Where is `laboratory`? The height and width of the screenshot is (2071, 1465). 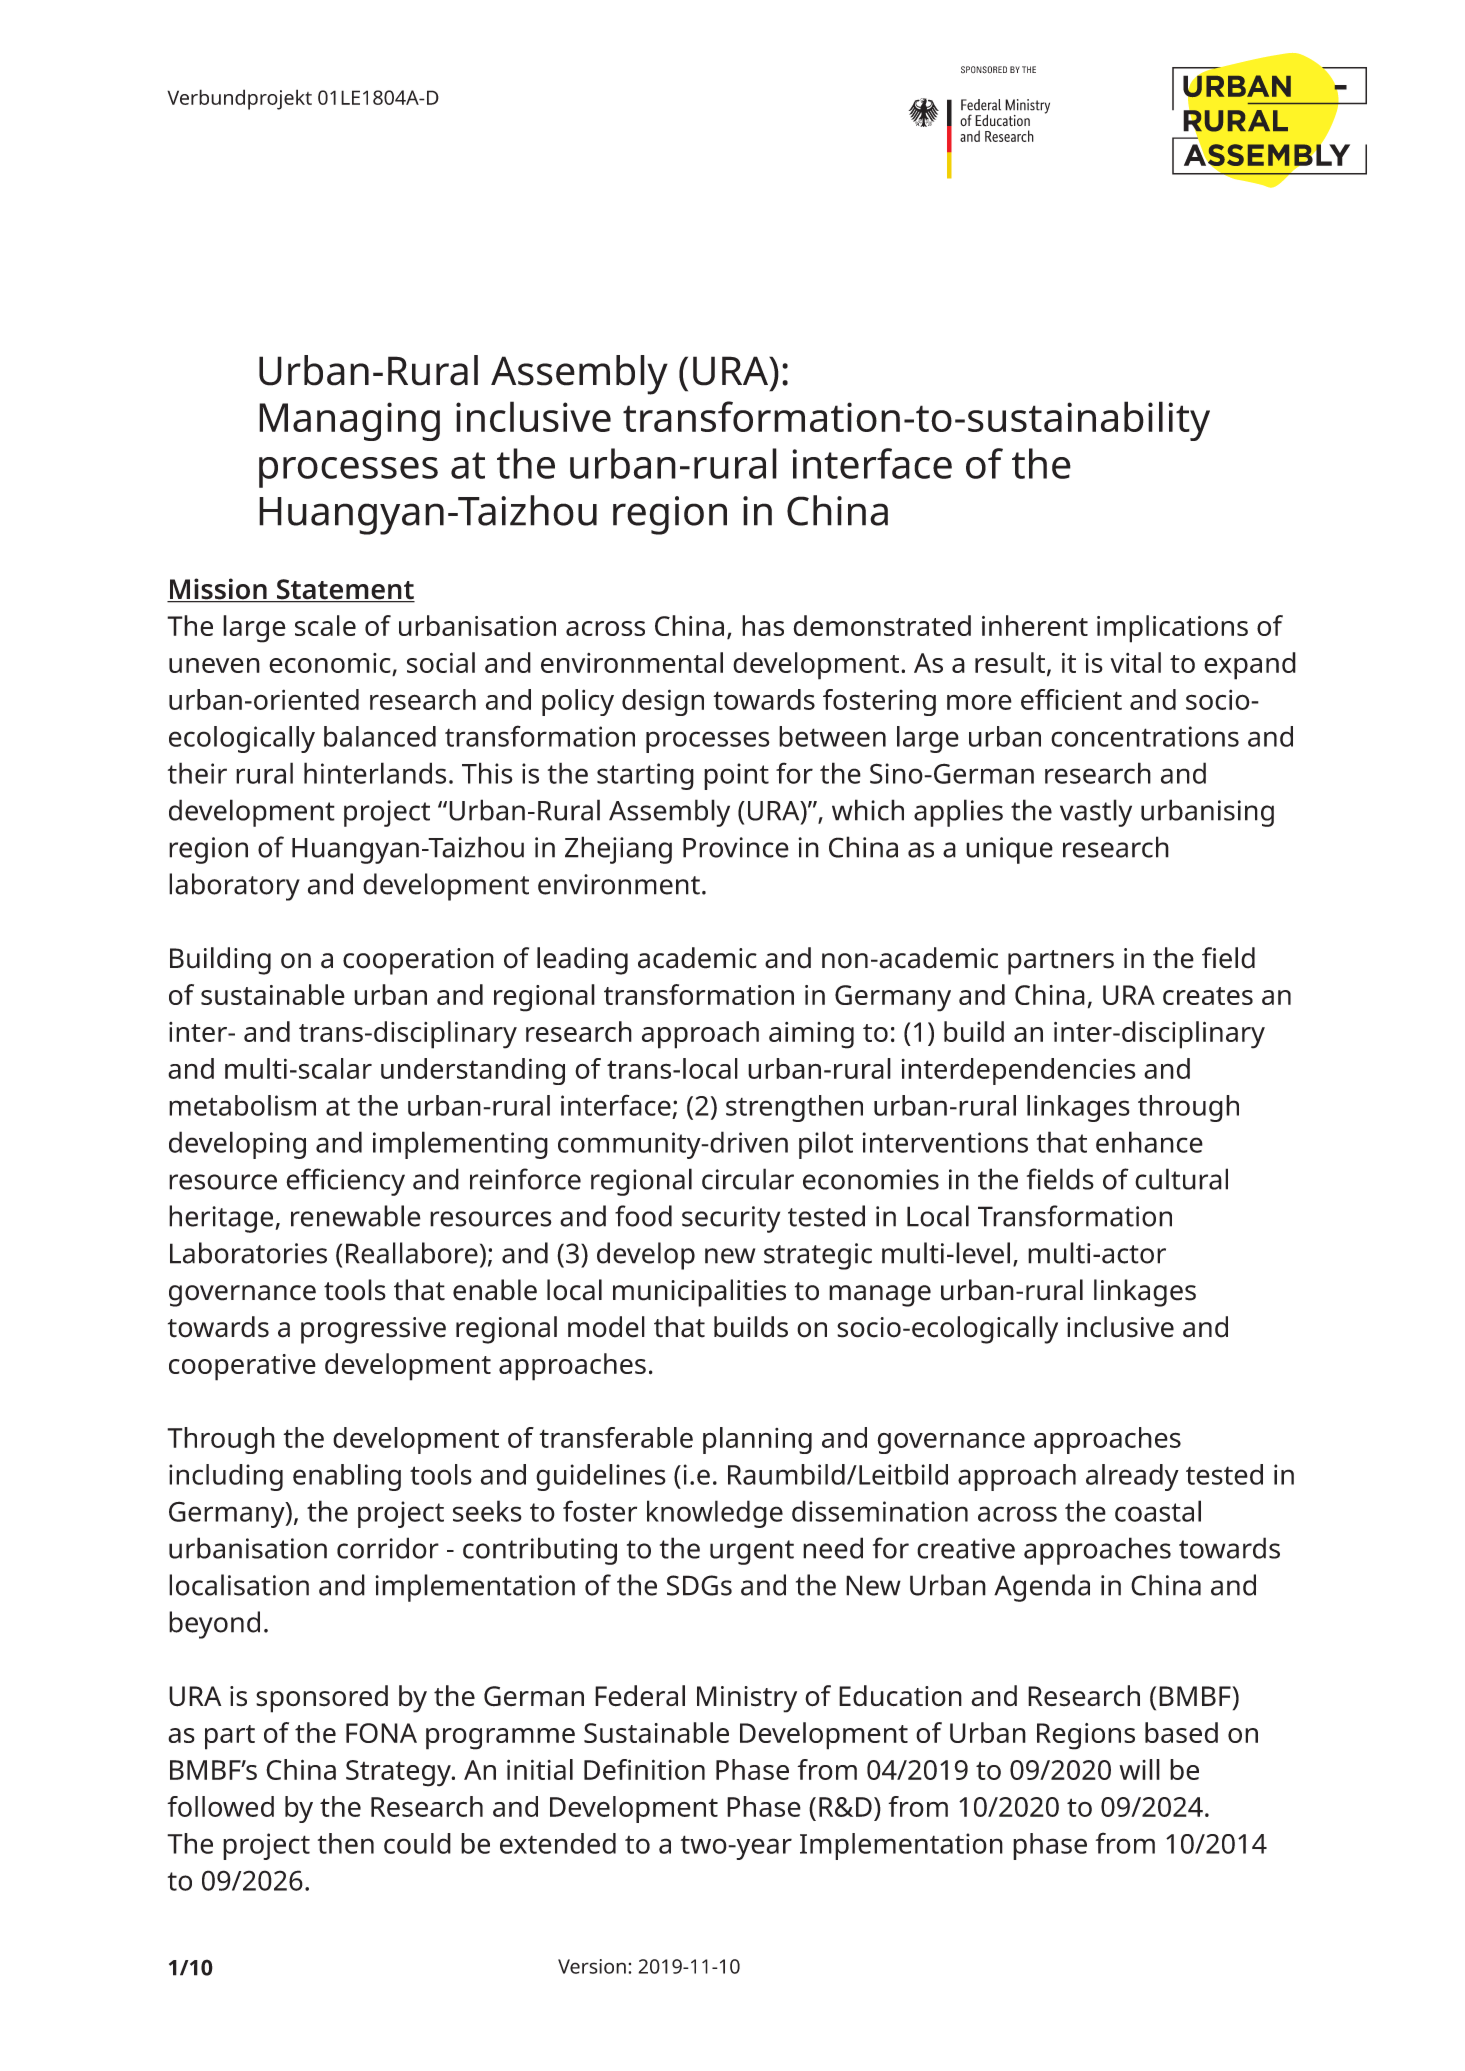 laboratory is located at coordinates (234, 887).
